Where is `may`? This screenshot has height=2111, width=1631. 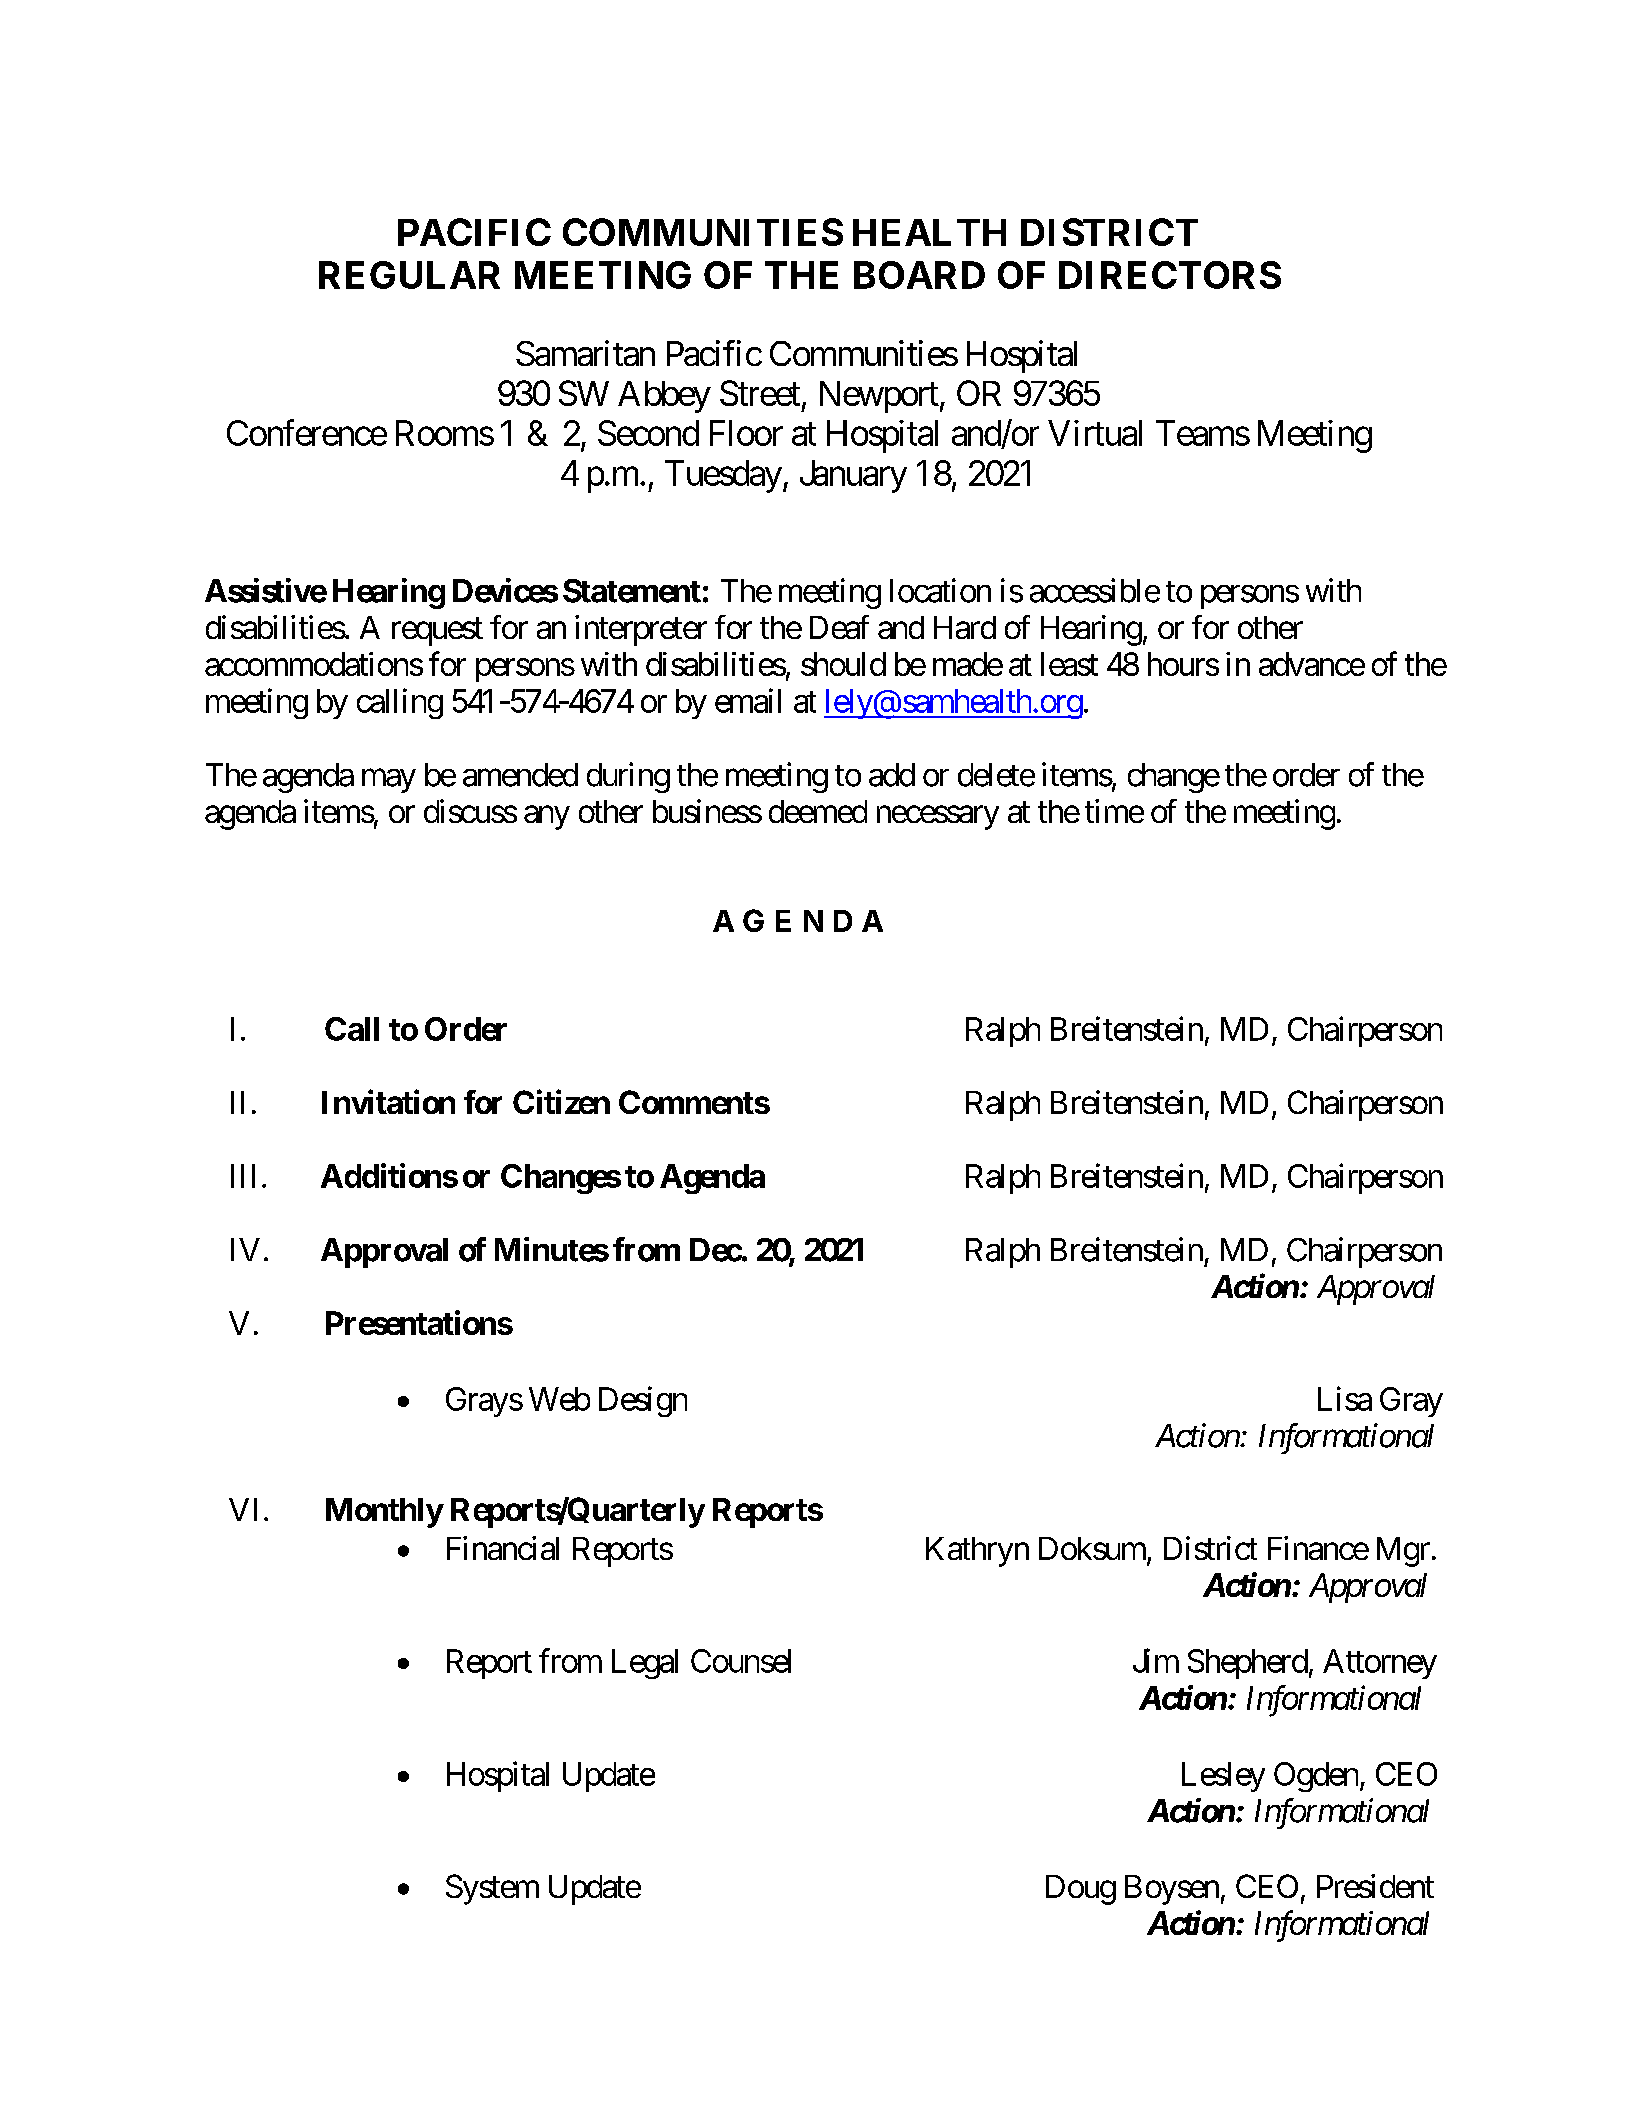
may is located at coordinates (389, 781).
